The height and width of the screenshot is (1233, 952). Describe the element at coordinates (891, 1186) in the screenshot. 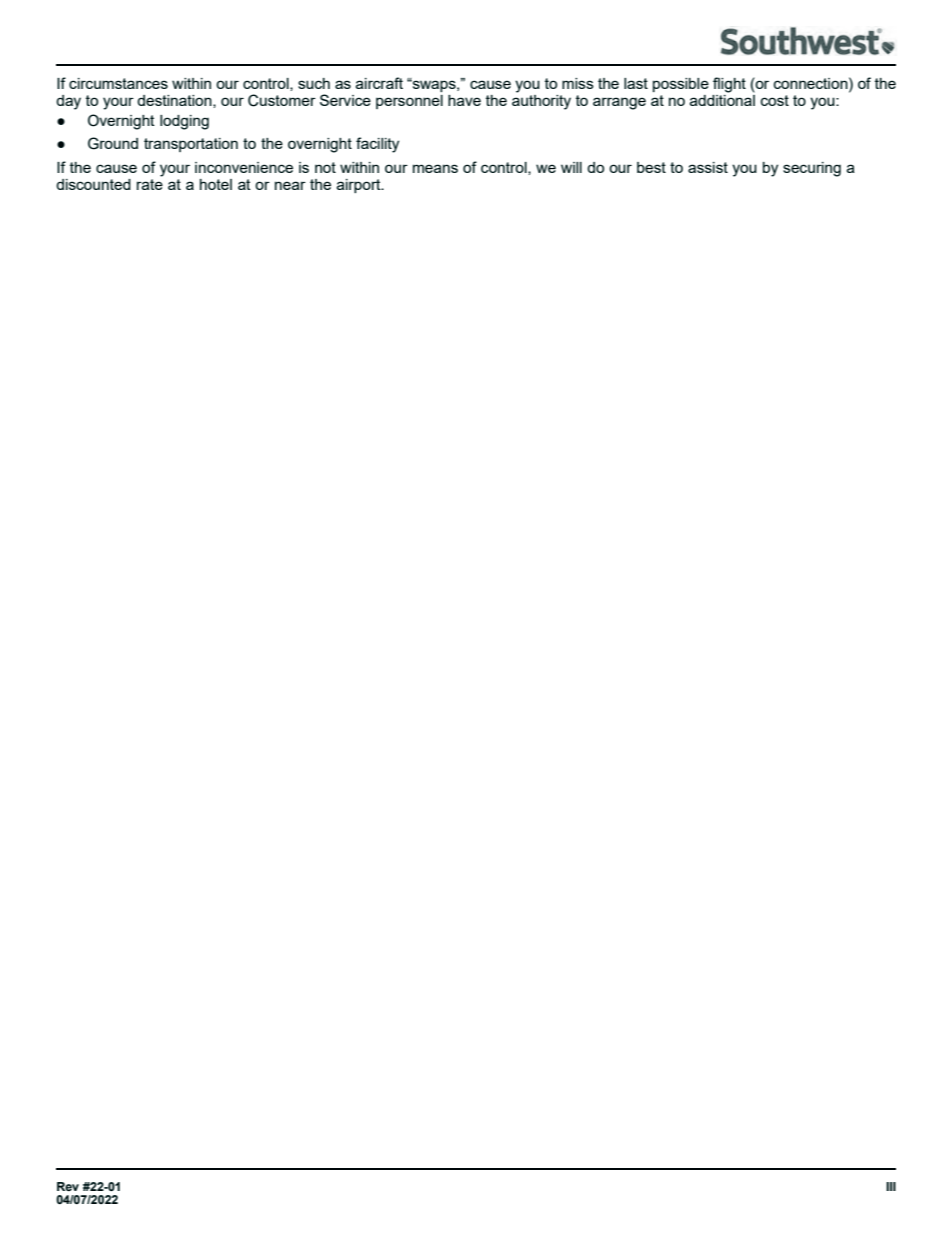

I see `III` at that location.
